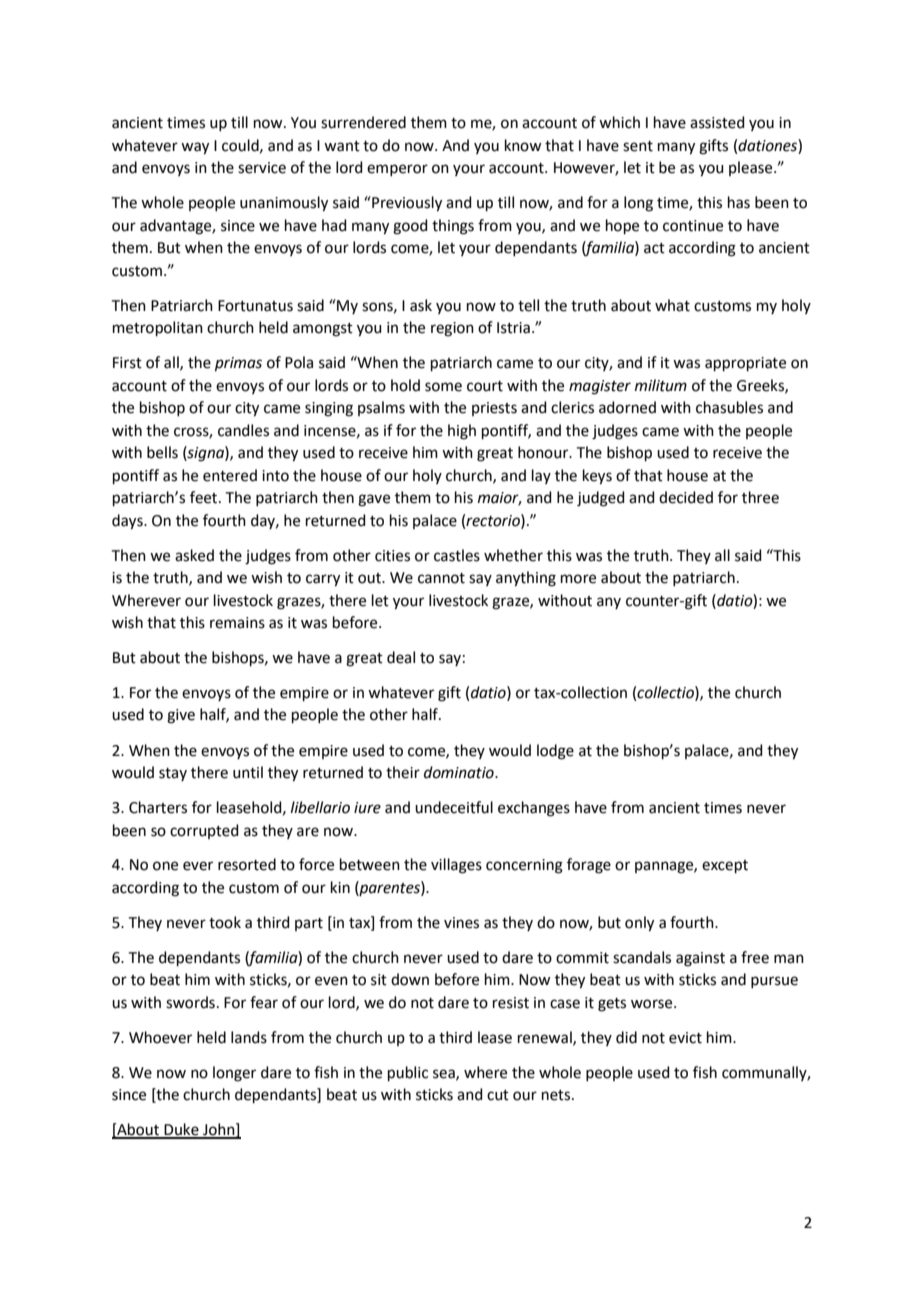 The height and width of the screenshot is (1308, 924). Describe the element at coordinates (237, 623) in the screenshot. I see `remains` at that location.
